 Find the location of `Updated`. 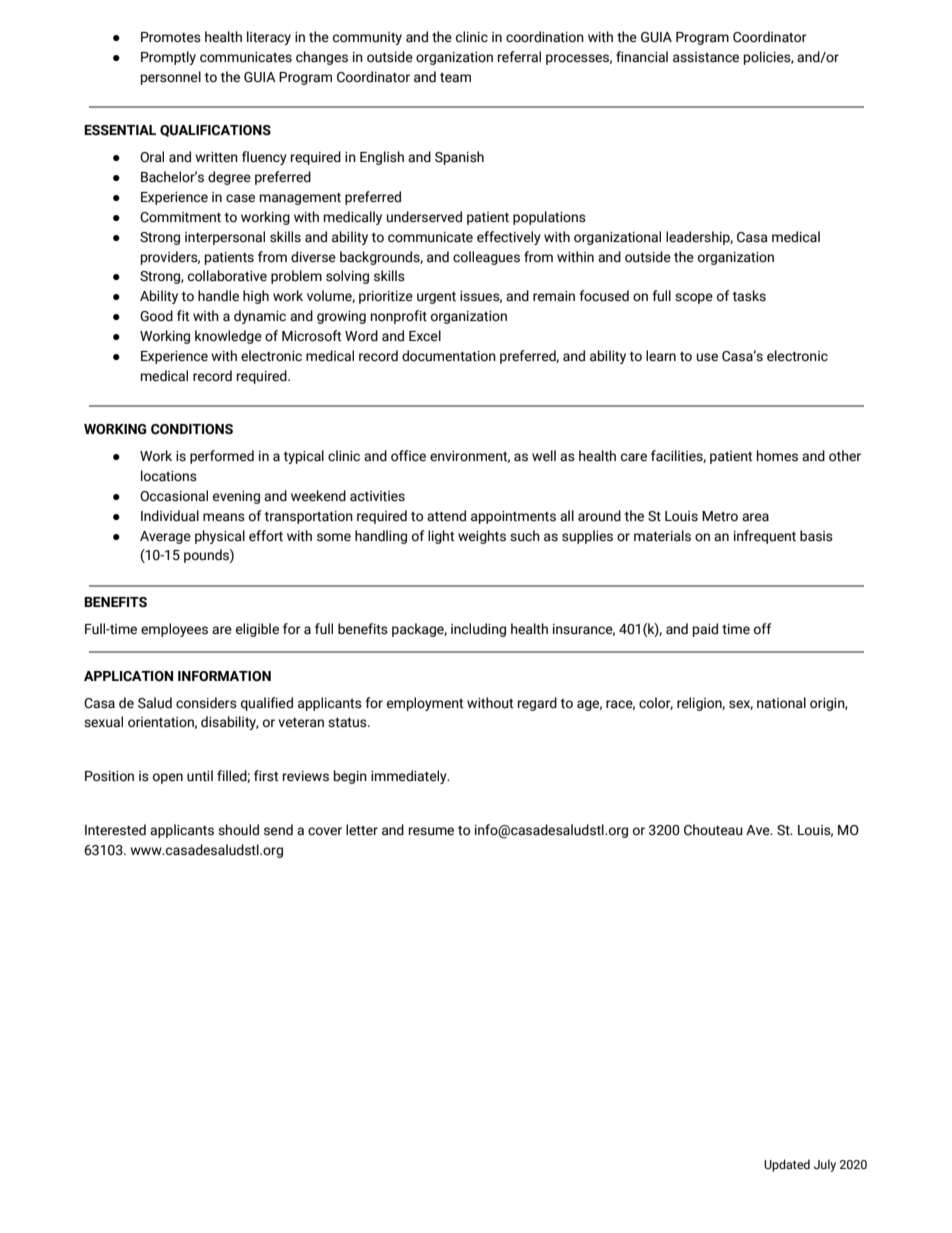

Updated is located at coordinates (787, 1165).
